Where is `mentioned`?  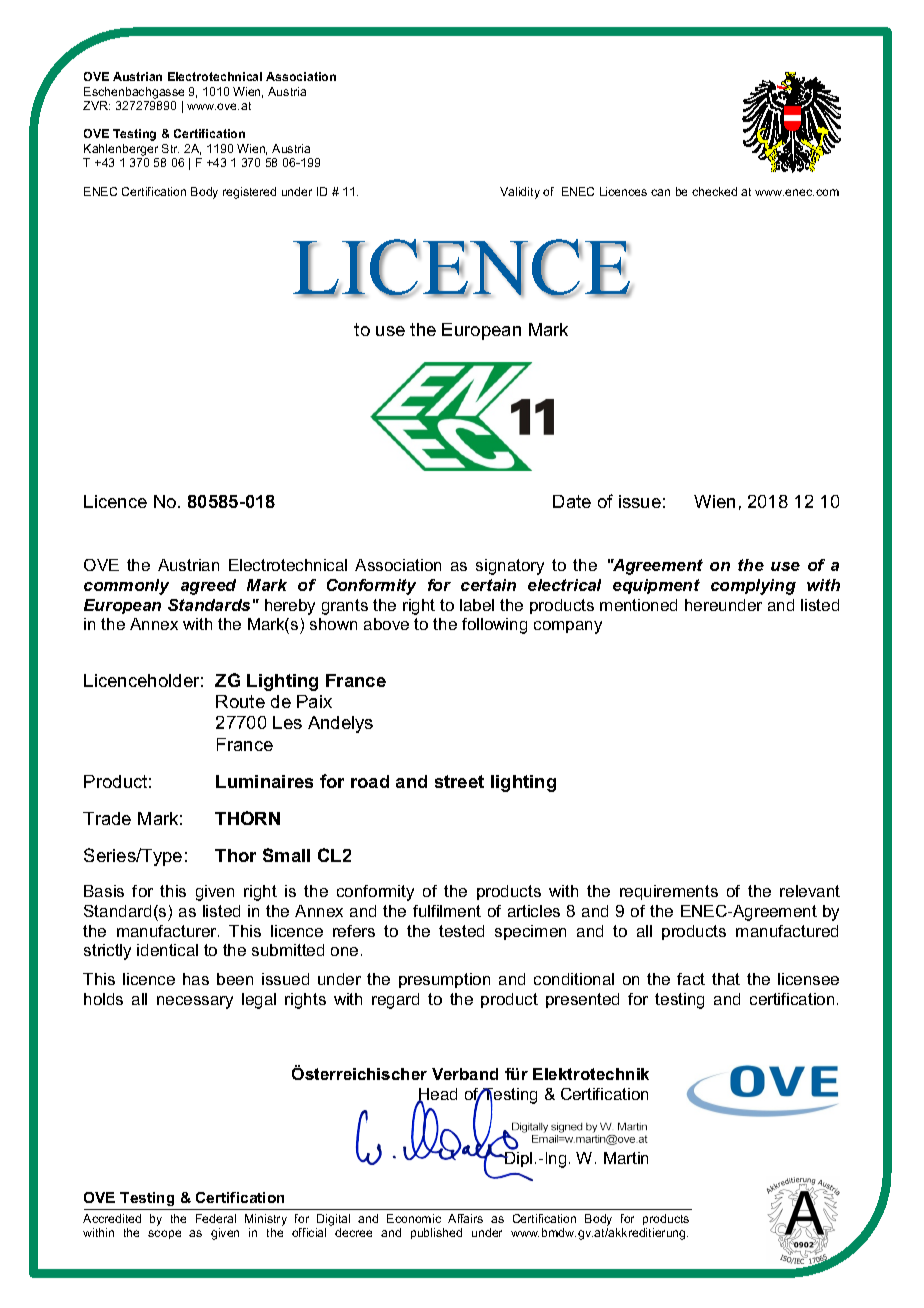
mentioned is located at coordinates (638, 605).
